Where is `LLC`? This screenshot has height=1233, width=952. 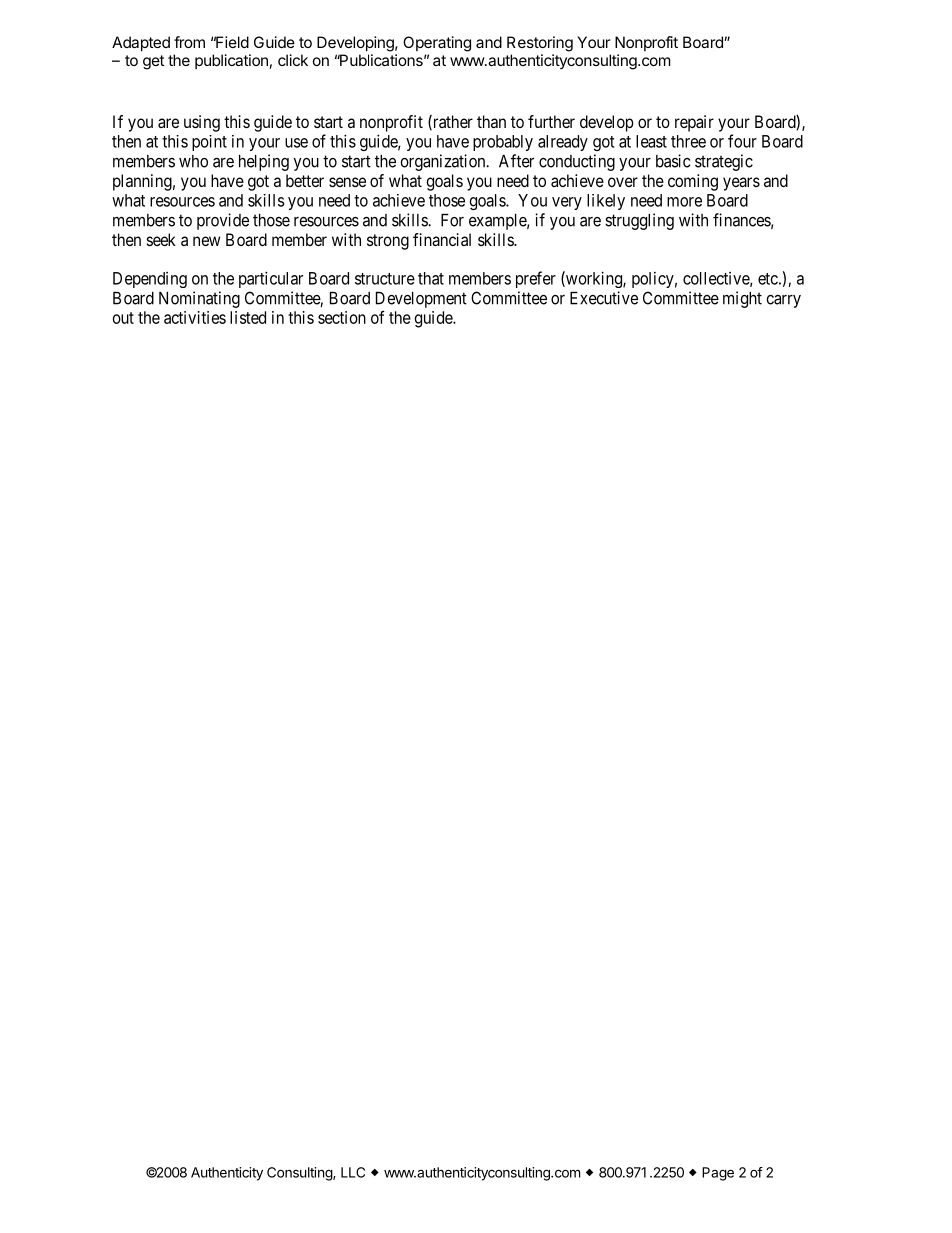 LLC is located at coordinates (353, 1172).
